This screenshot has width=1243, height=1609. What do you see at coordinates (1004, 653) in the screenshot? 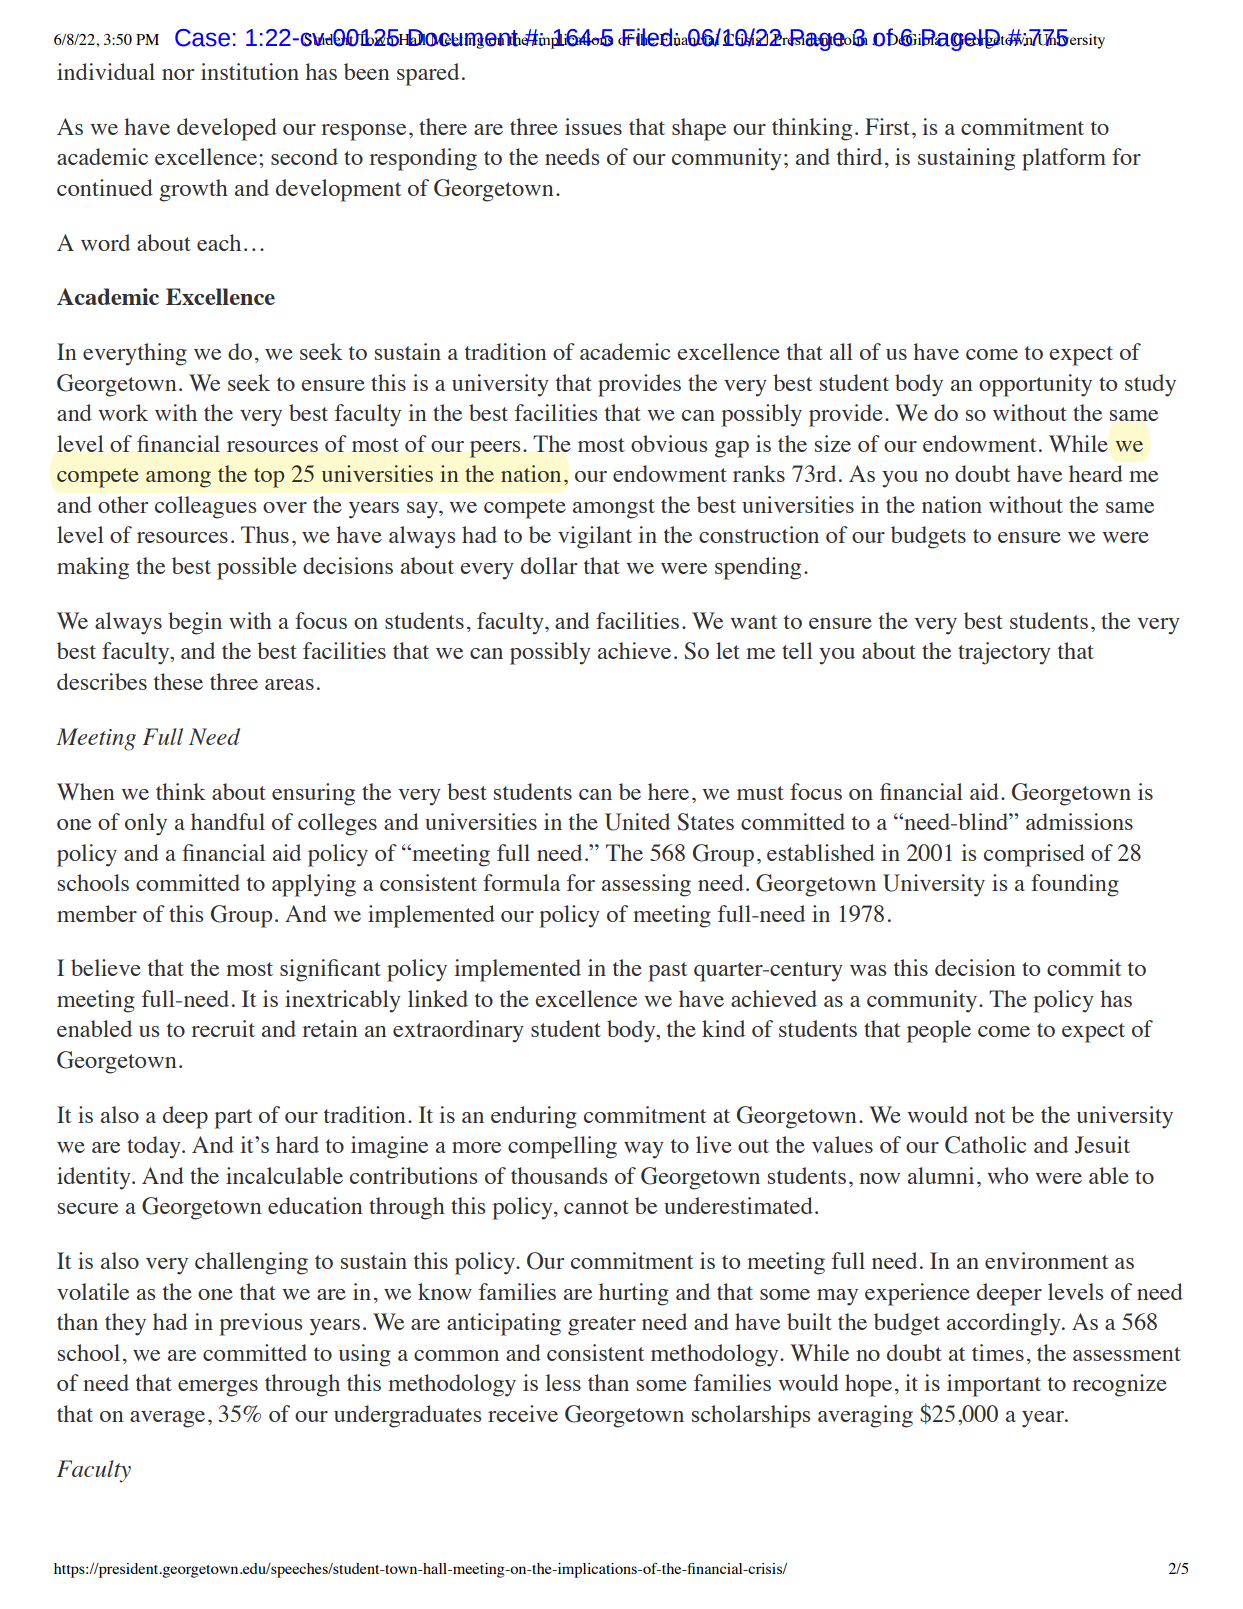
I see `trajectory` at bounding box center [1004, 653].
